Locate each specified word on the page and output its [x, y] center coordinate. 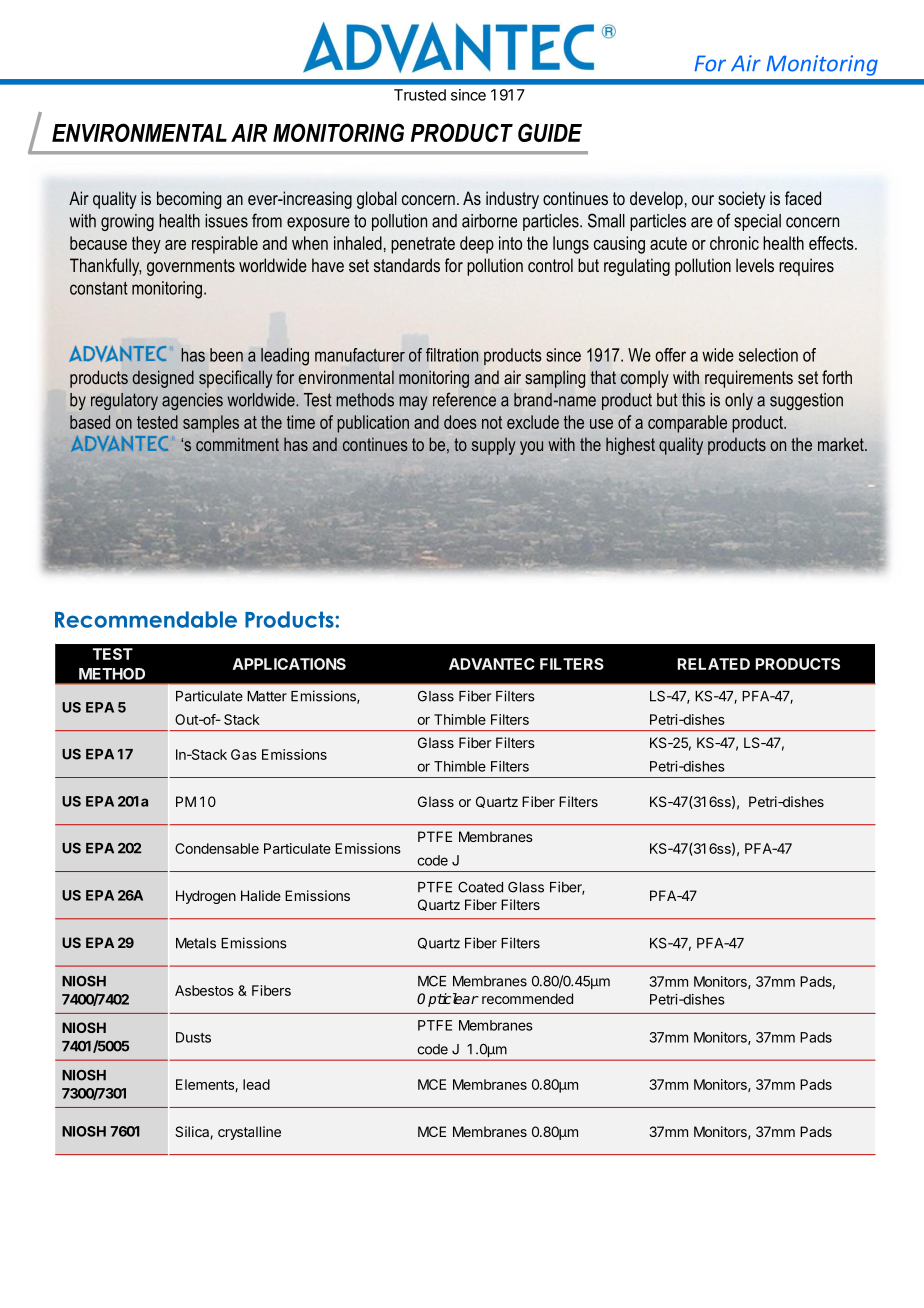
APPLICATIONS [289, 664]
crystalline [249, 1133]
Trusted [420, 95]
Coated [480, 887]
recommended [527, 998]
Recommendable [146, 619]
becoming [189, 200]
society [742, 200]
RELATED [713, 664]
